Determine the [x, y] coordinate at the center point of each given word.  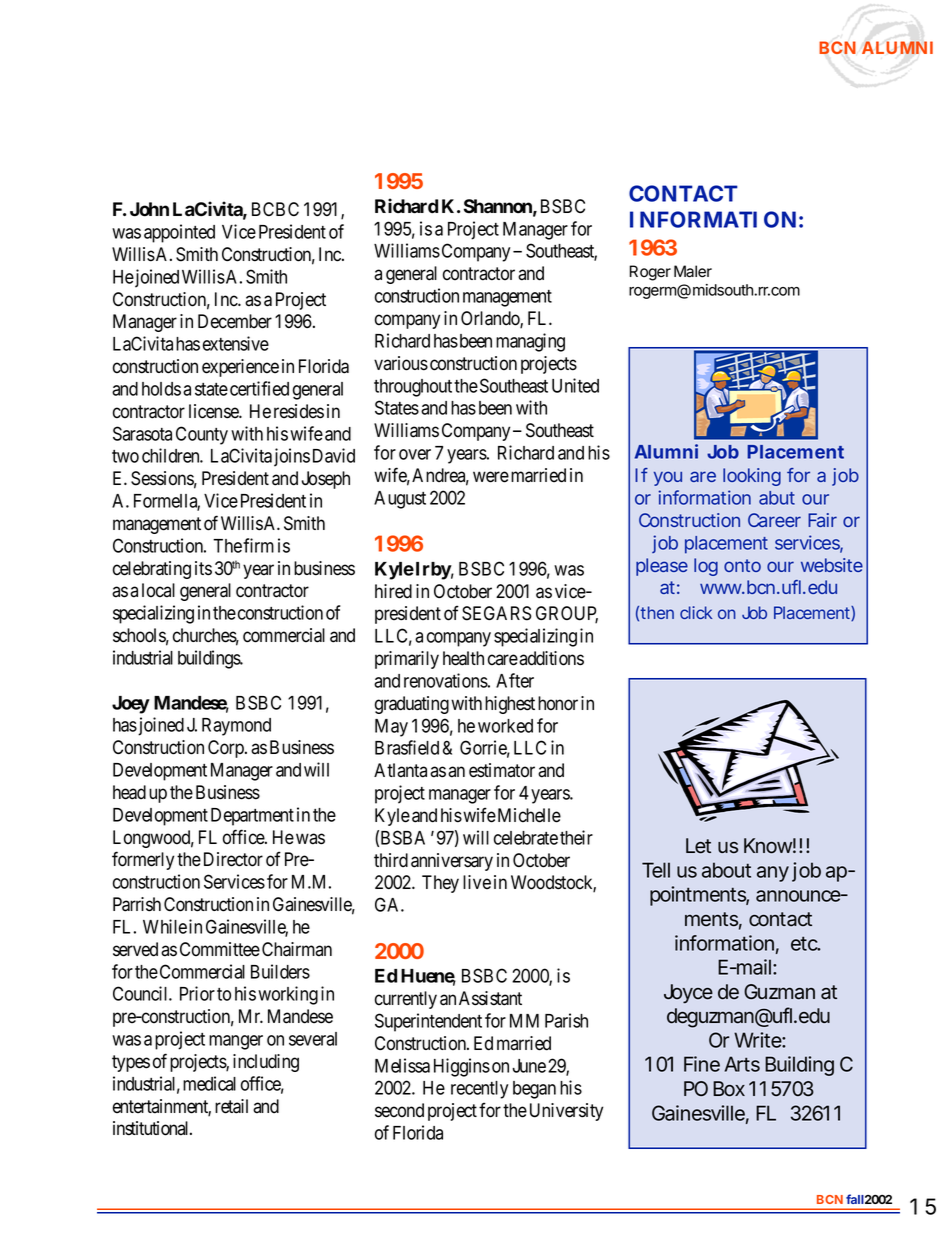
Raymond [236, 727]
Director [233, 859]
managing [530, 342]
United [575, 385]
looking [752, 477]
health [463, 658]
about [726, 870]
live [477, 882]
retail [231, 1106]
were [491, 477]
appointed [179, 233]
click [696, 612]
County [202, 435]
